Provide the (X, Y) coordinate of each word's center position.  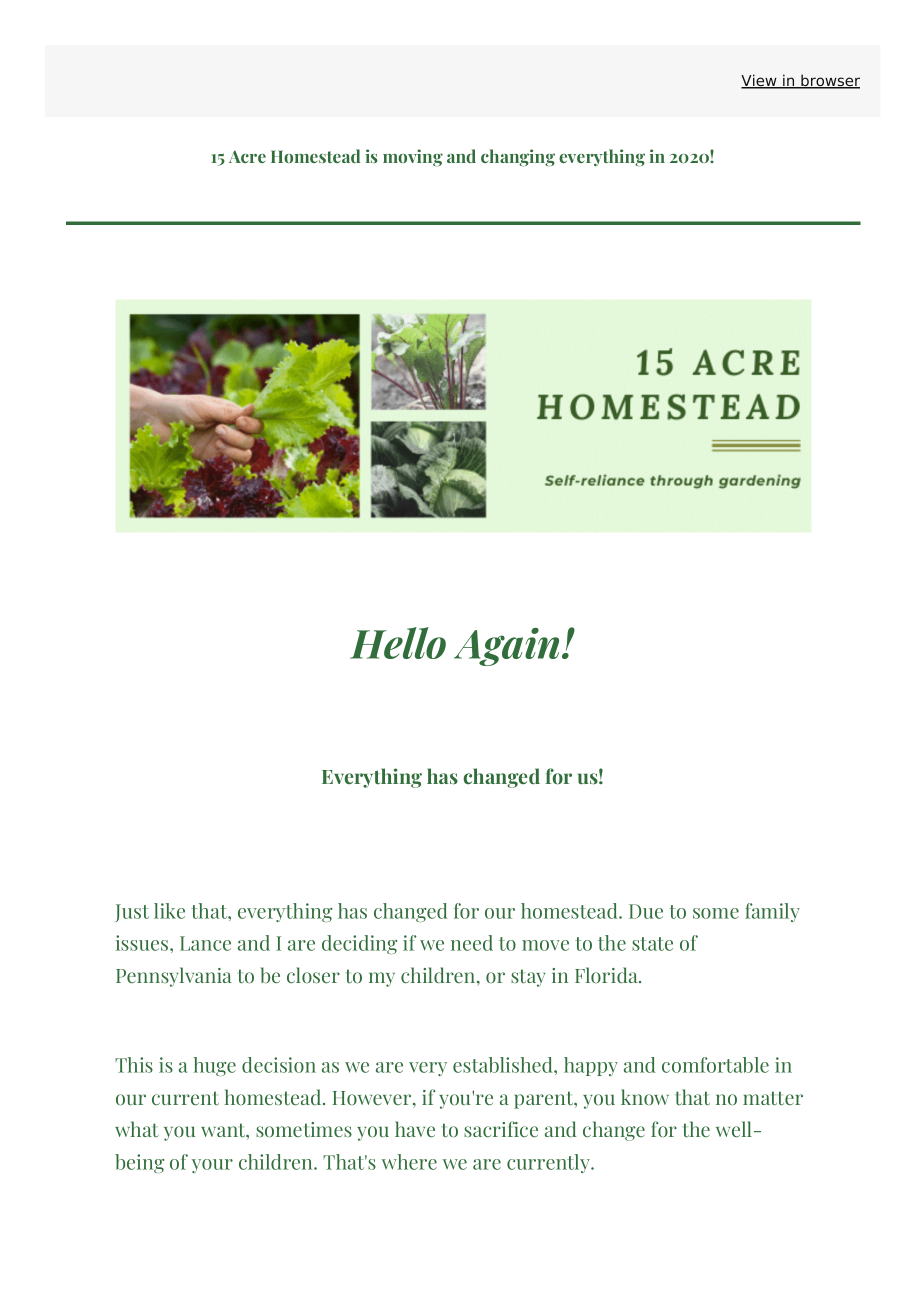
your (212, 1166)
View (760, 81)
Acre (247, 156)
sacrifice (501, 1129)
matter (773, 1098)
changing (518, 157)
